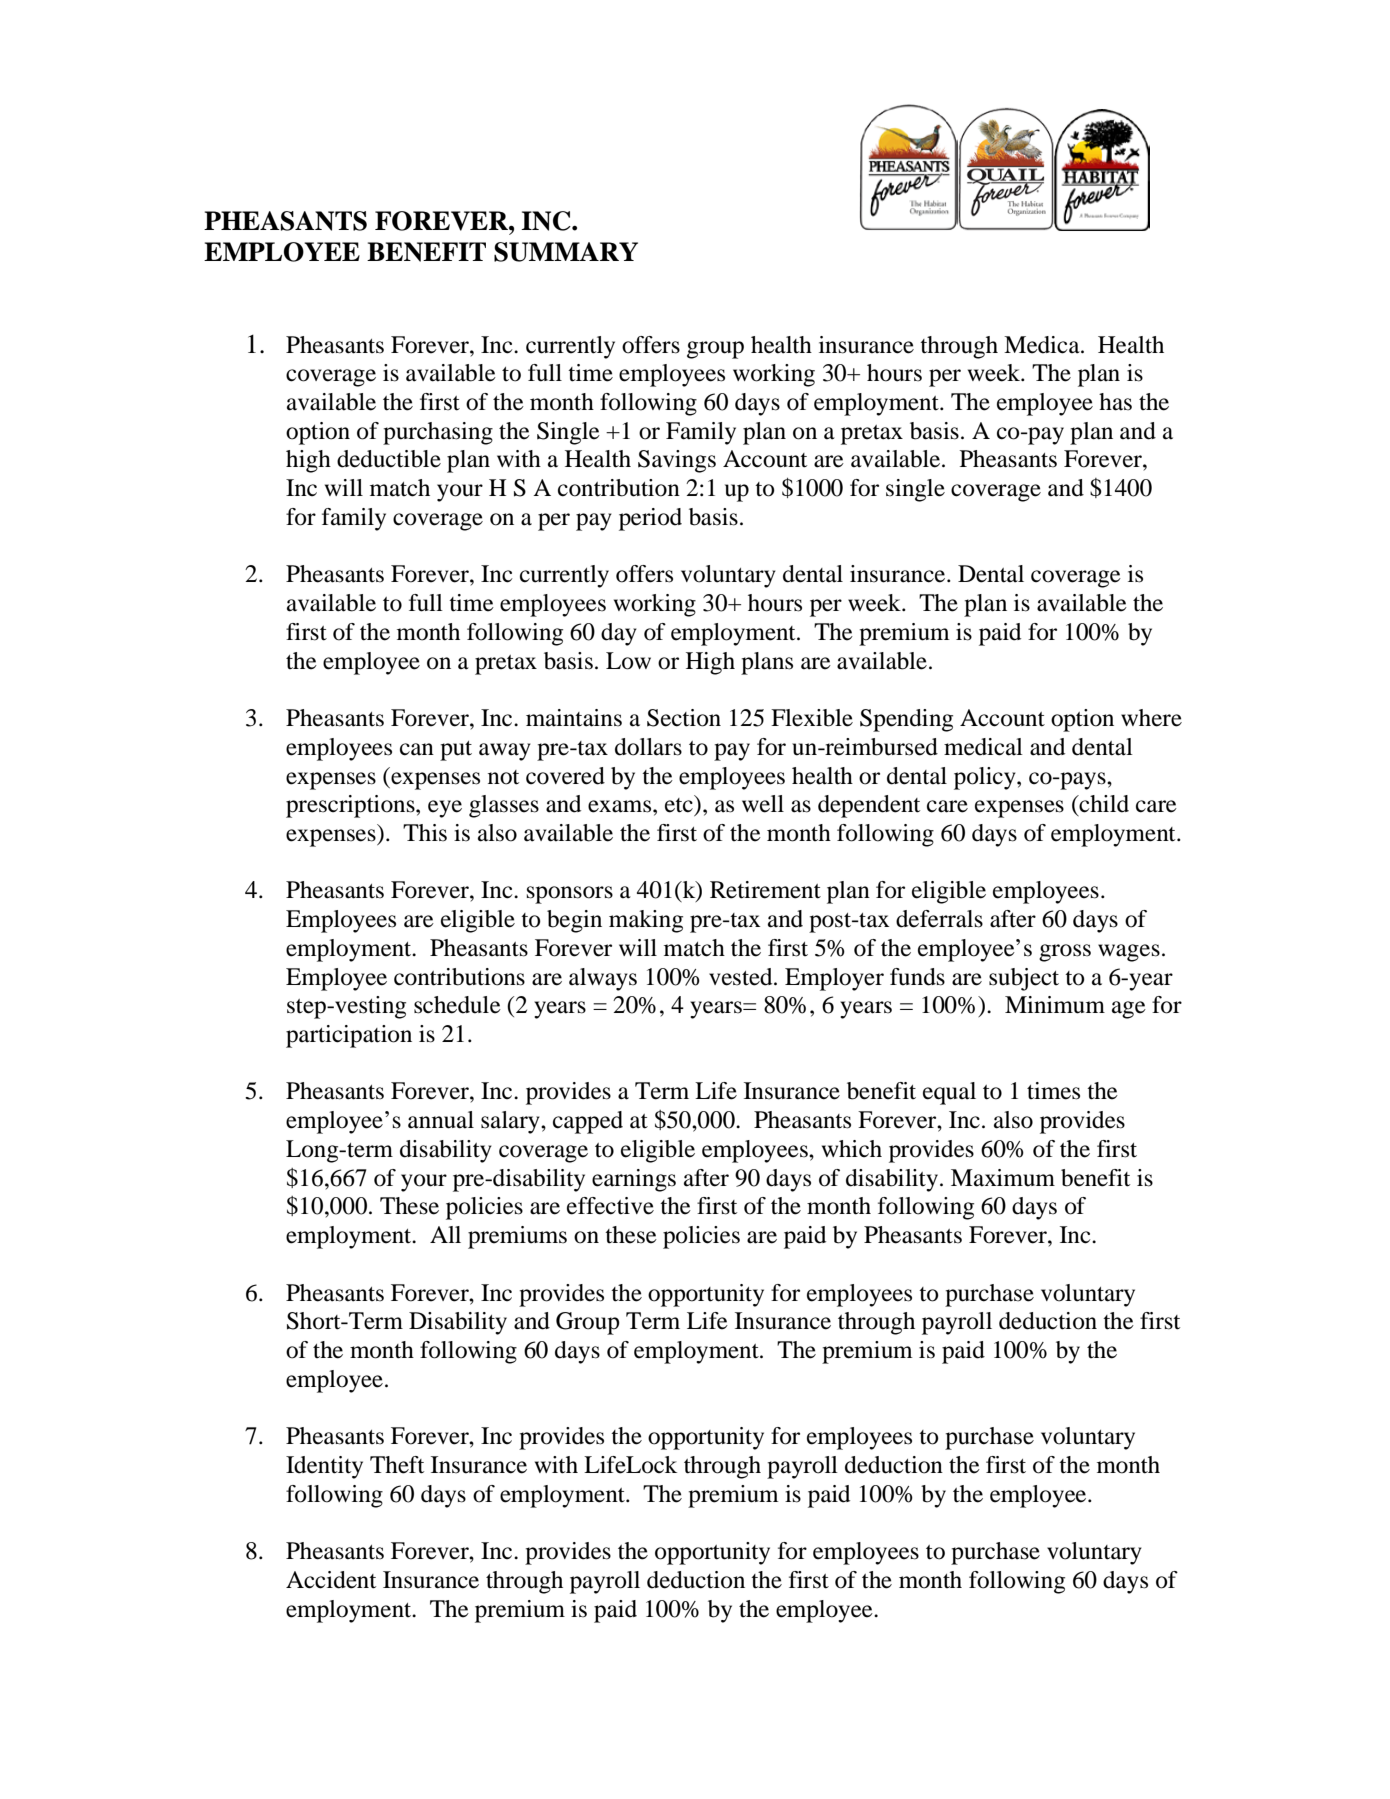  I want to click on SUMMARY, so click(566, 252).
